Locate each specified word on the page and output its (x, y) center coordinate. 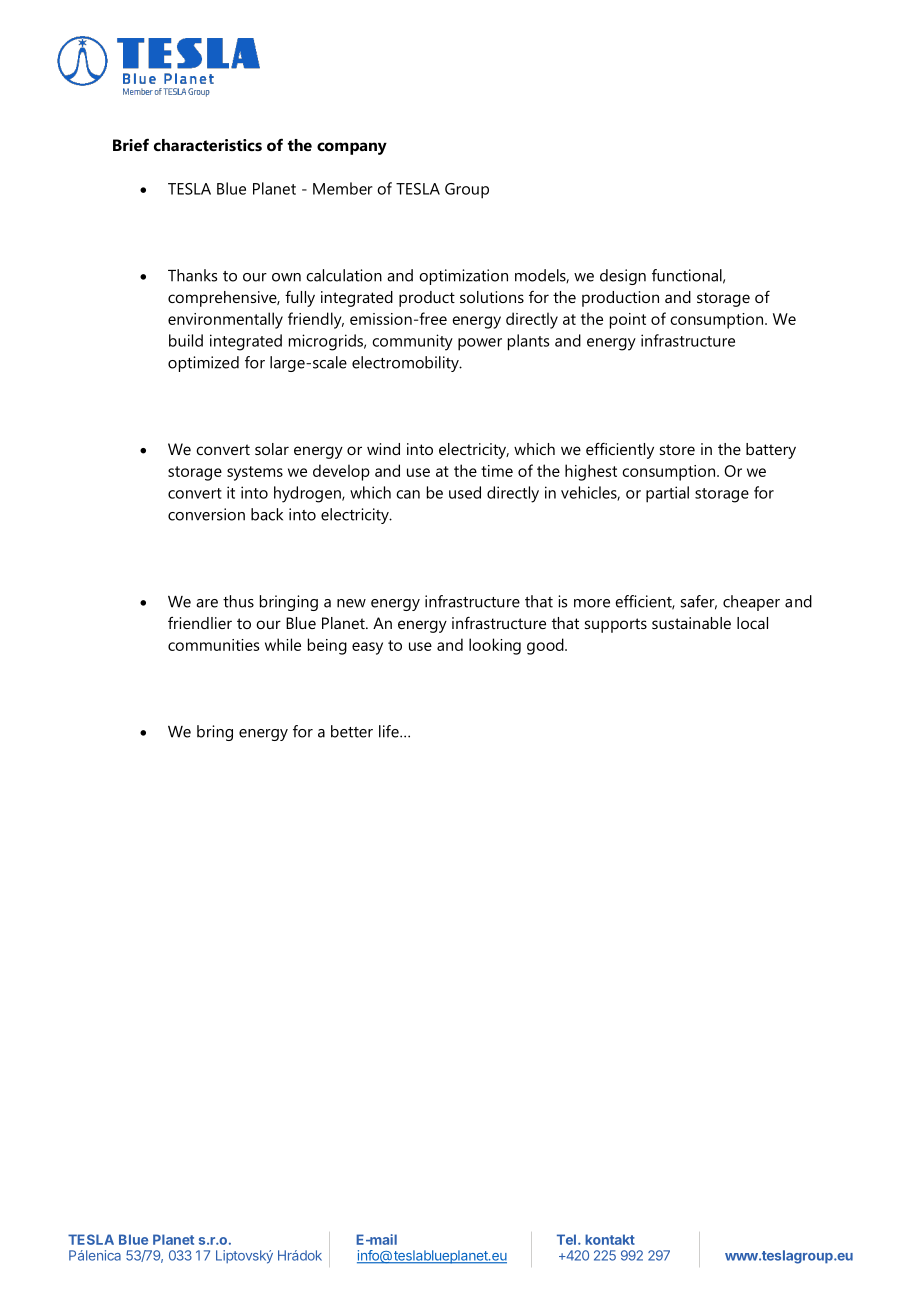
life (390, 731)
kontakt (610, 1239)
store (677, 449)
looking (495, 646)
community (412, 342)
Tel (566, 1239)
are (207, 603)
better (352, 731)
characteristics (208, 145)
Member (343, 188)
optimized (203, 364)
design (623, 277)
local (752, 623)
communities (213, 645)
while (283, 644)
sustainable (691, 623)
